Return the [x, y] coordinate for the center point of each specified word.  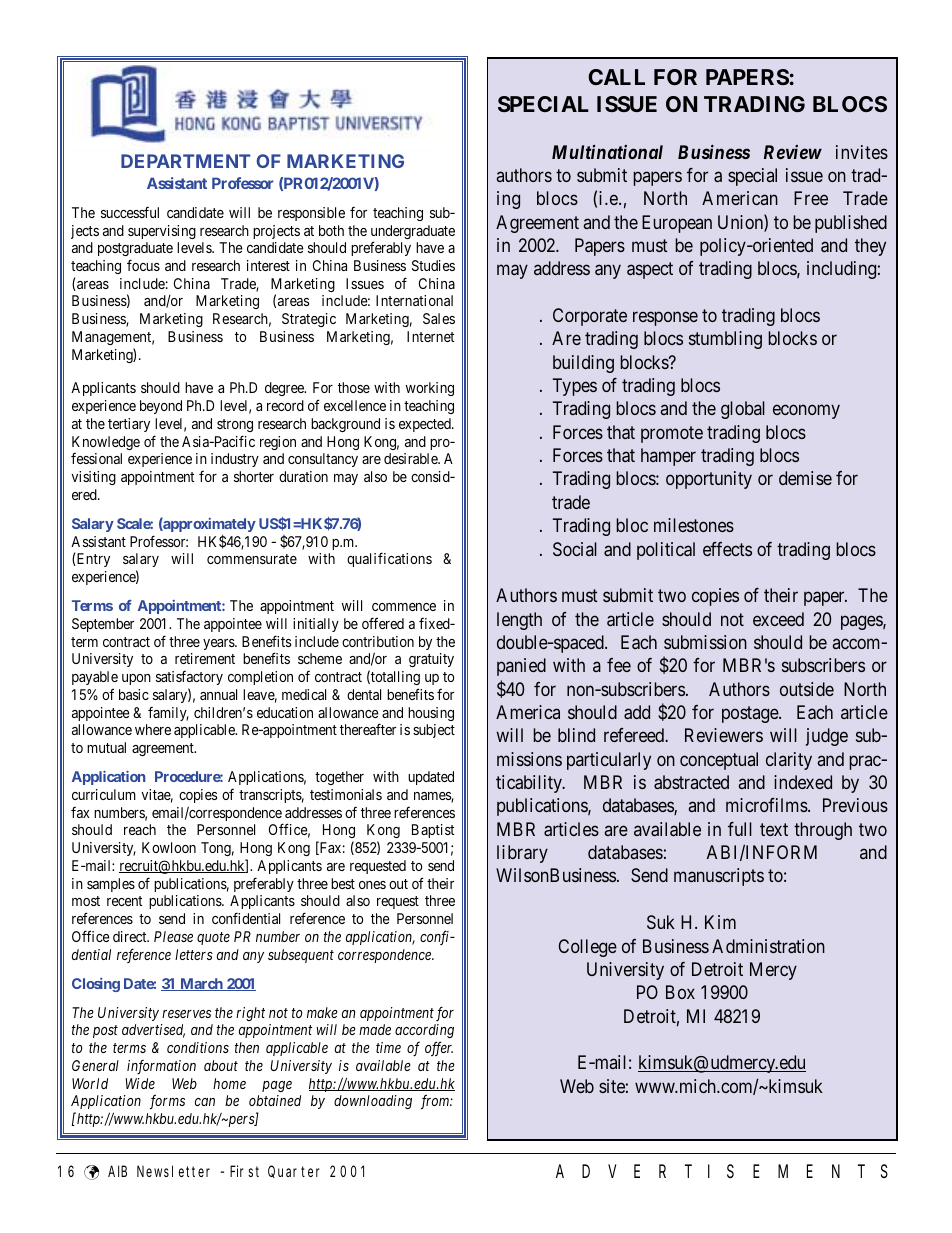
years [219, 644]
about [221, 1065]
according [424, 1031]
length [519, 621]
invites [862, 152]
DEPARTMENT [185, 161]
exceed [778, 619]
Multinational [607, 152]
